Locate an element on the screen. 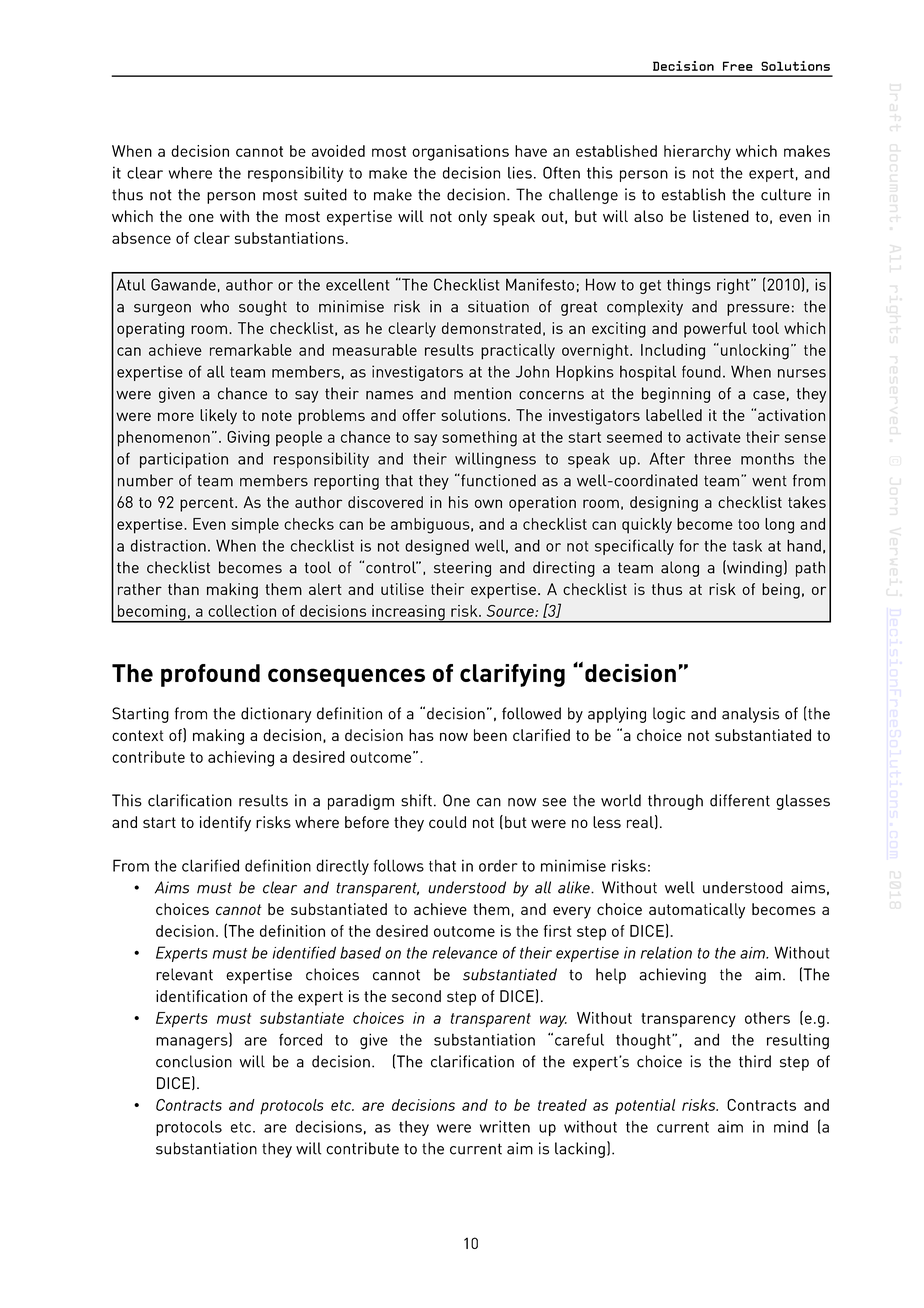  percent is located at coordinates (208, 504).
